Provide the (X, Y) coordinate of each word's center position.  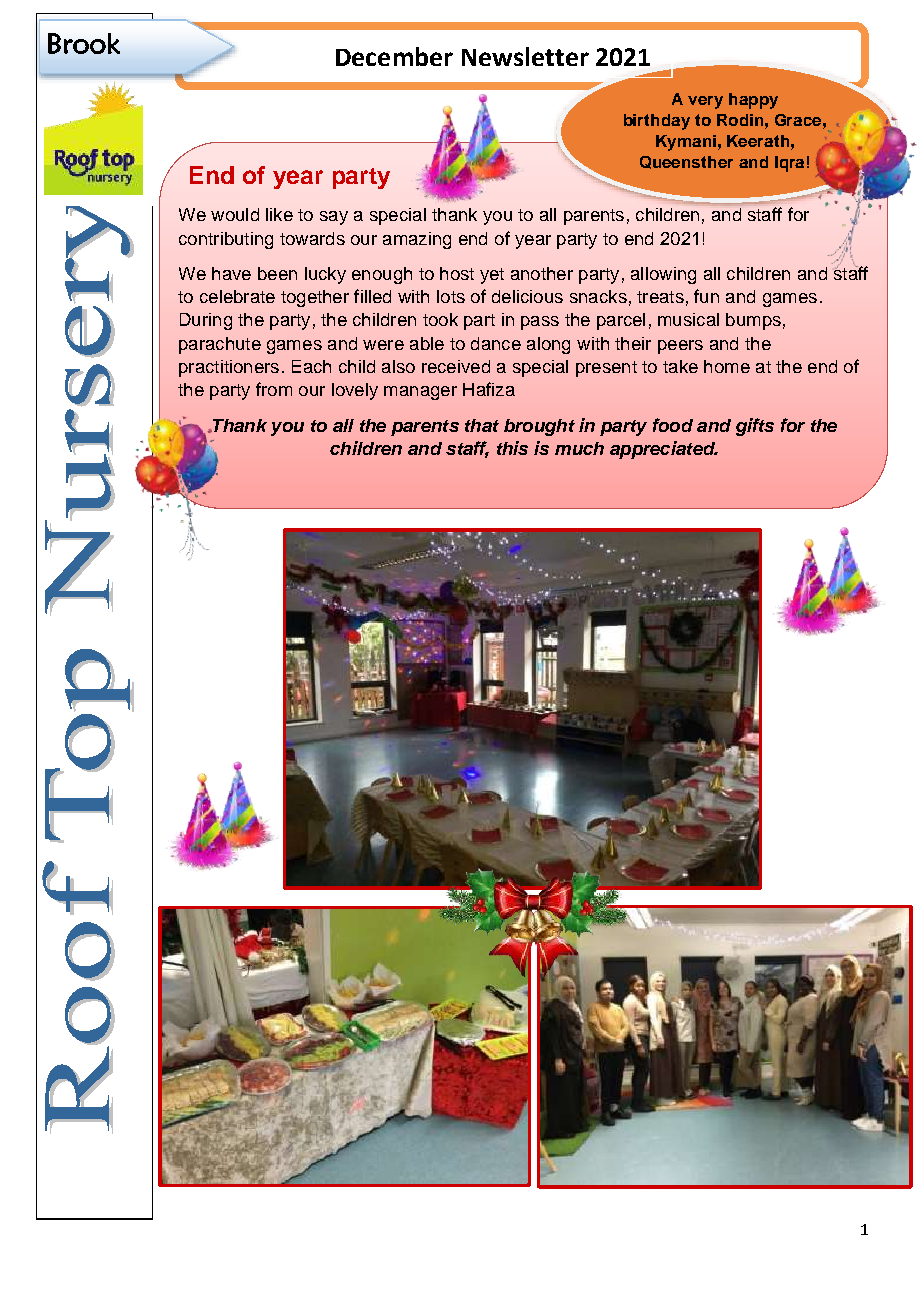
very (705, 102)
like (279, 214)
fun (706, 296)
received (456, 366)
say (334, 218)
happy (753, 101)
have (231, 273)
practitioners (229, 368)
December (394, 56)
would (235, 214)
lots (451, 296)
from (274, 389)
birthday (657, 122)
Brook (84, 43)
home (727, 366)
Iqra (789, 164)
